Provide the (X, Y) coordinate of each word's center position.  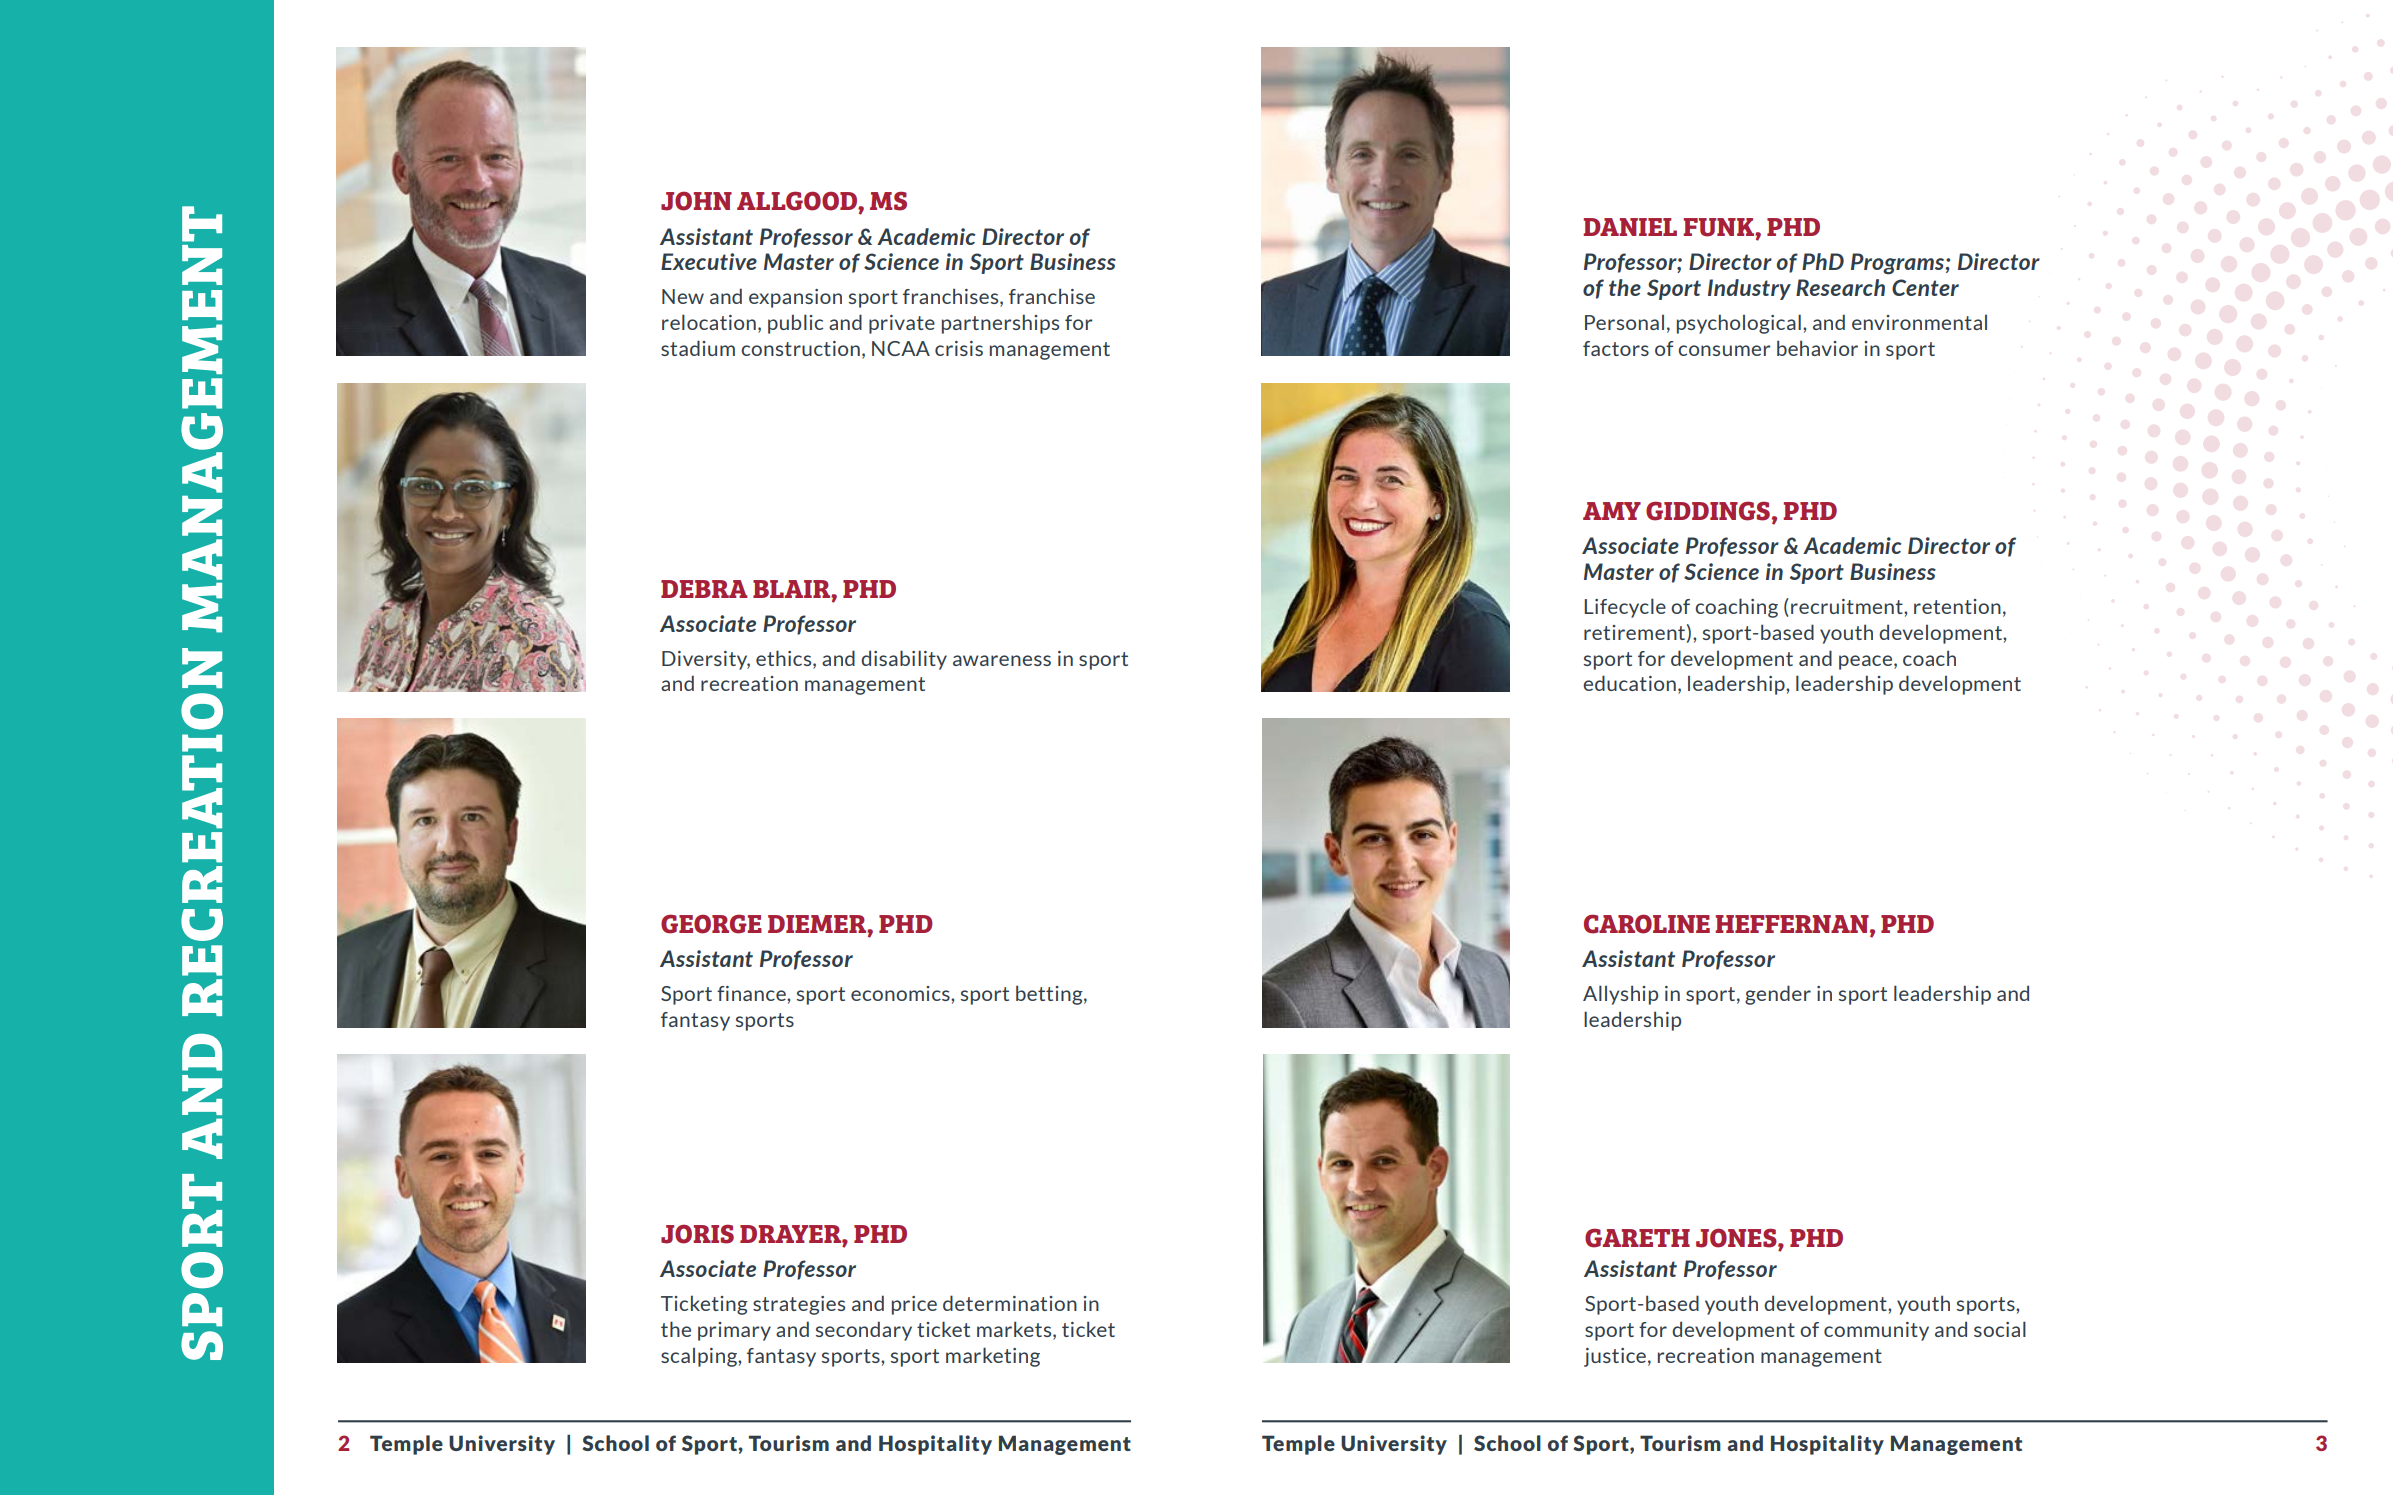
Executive (709, 261)
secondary (864, 1331)
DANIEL (1630, 227)
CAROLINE (1647, 924)
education (1629, 683)
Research (1840, 287)
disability (904, 660)
